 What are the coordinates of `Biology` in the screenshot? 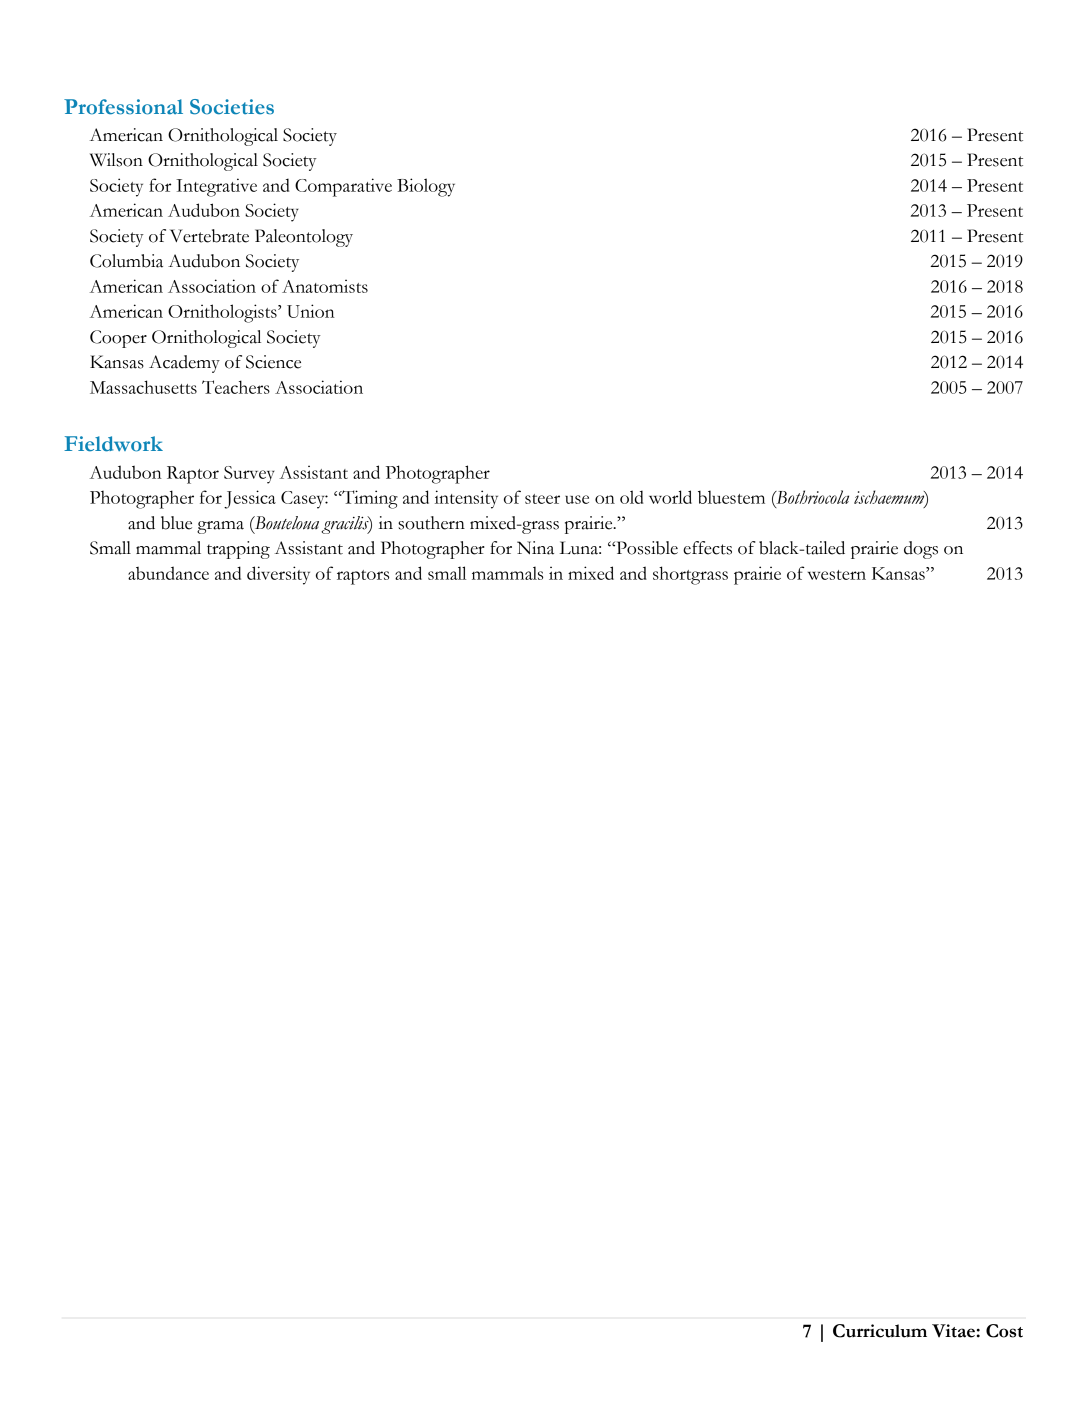 It's located at (426, 187).
